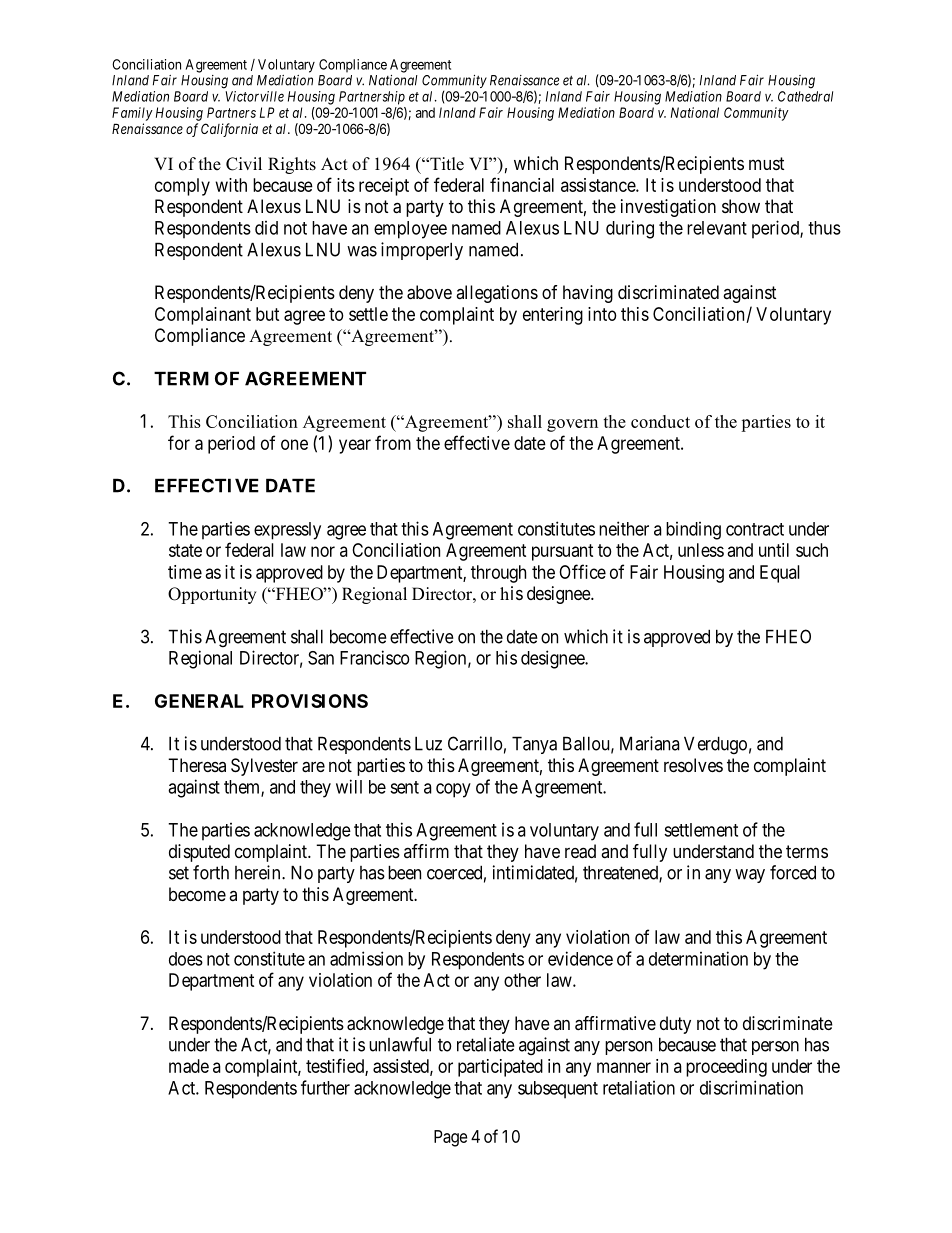  Describe the element at coordinates (498, 574) in the image. I see `through` at that location.
